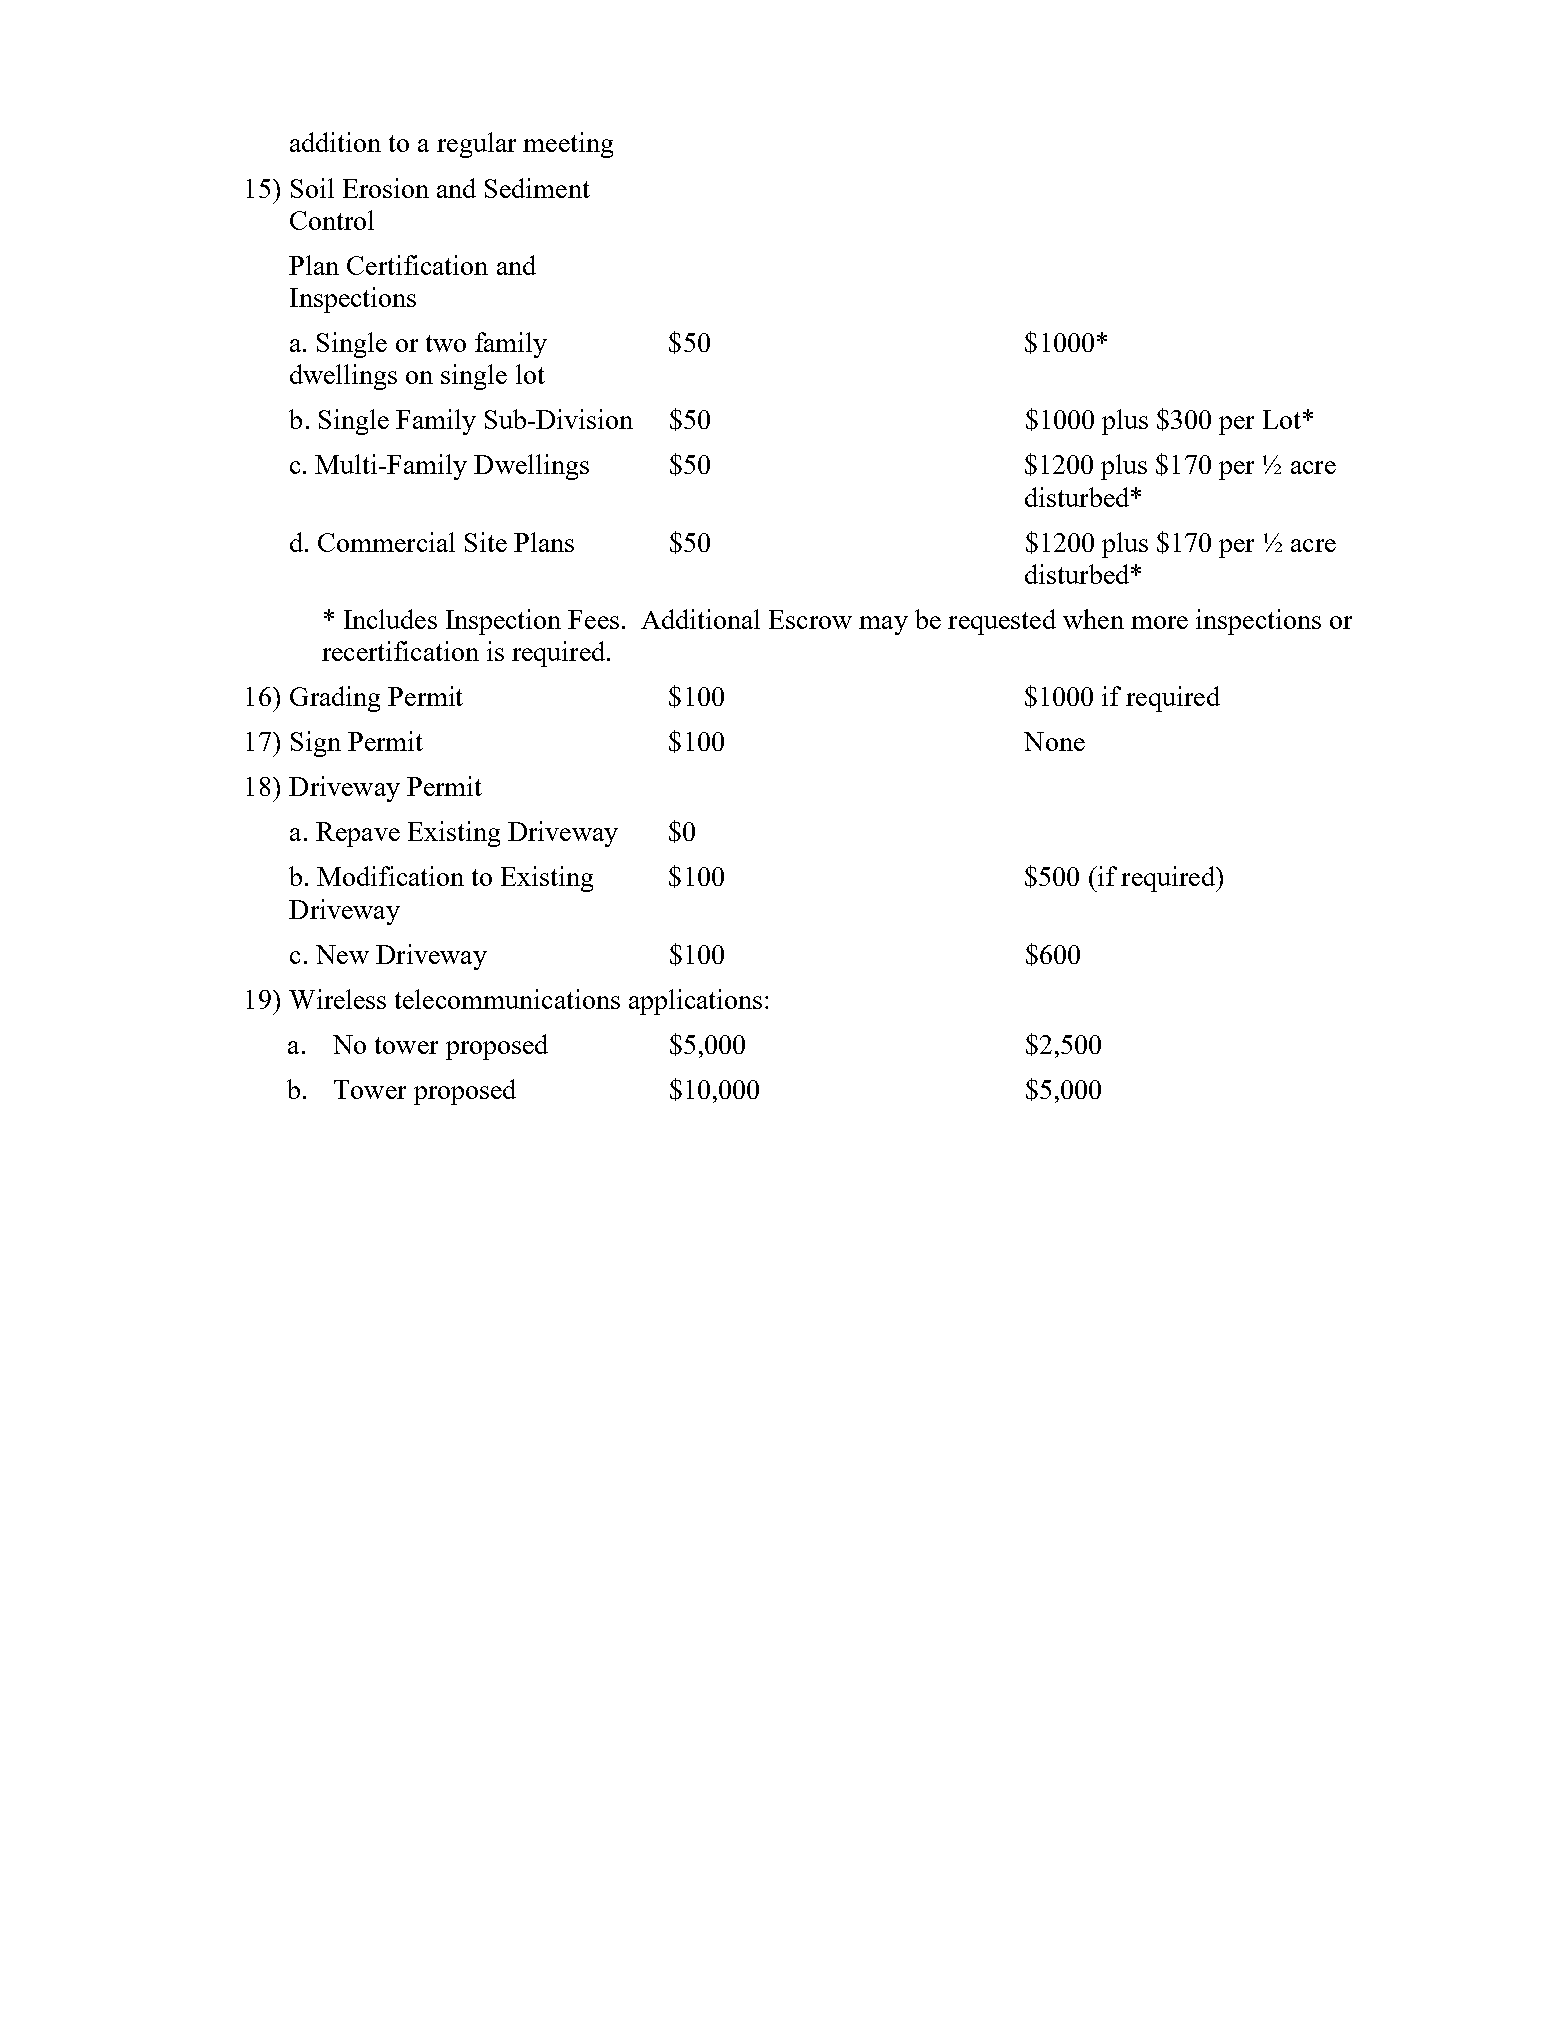 This image has height=2021, width=1562. What do you see at coordinates (568, 145) in the image?
I see `meeting` at bounding box center [568, 145].
